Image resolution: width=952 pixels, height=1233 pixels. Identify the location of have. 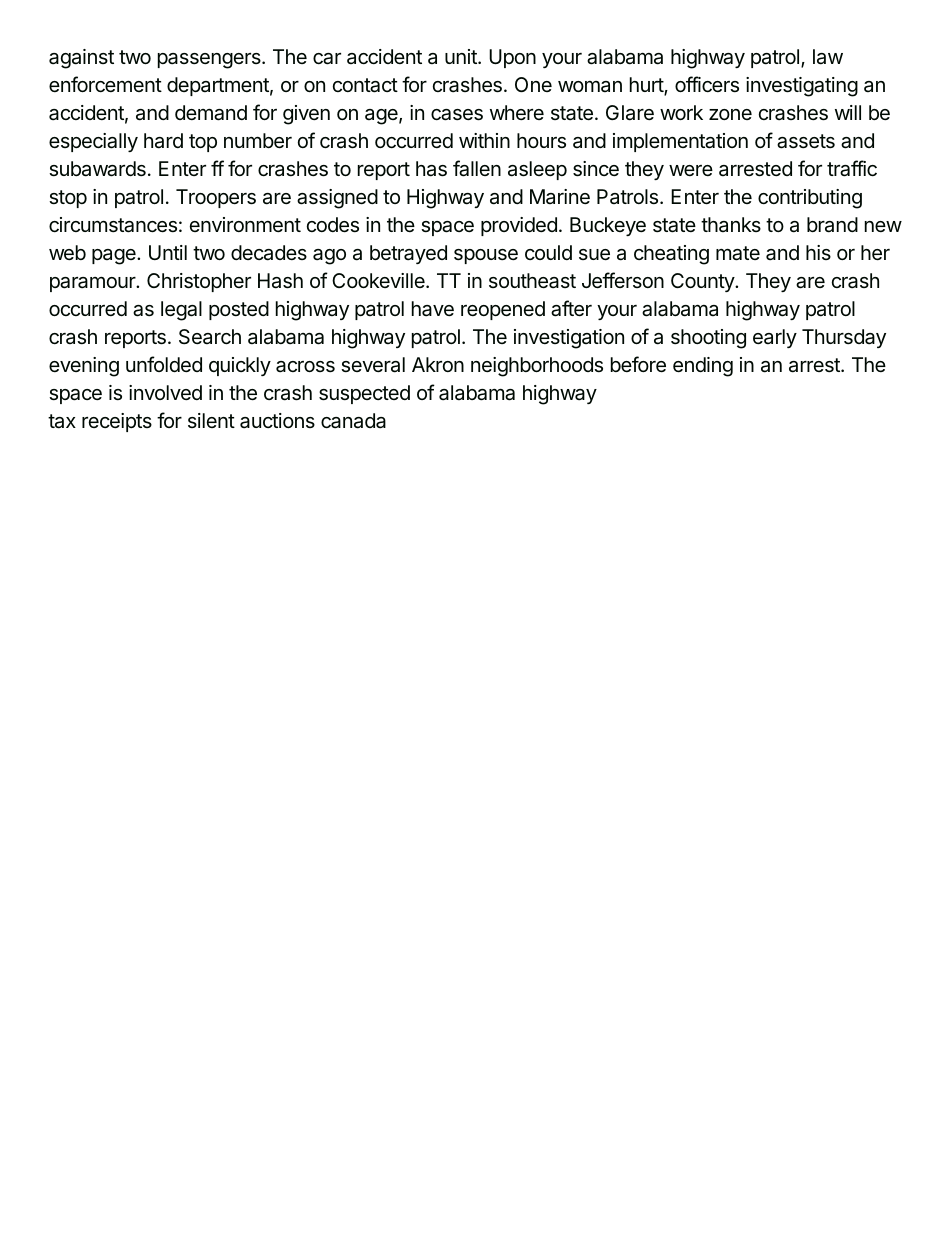
(433, 309).
